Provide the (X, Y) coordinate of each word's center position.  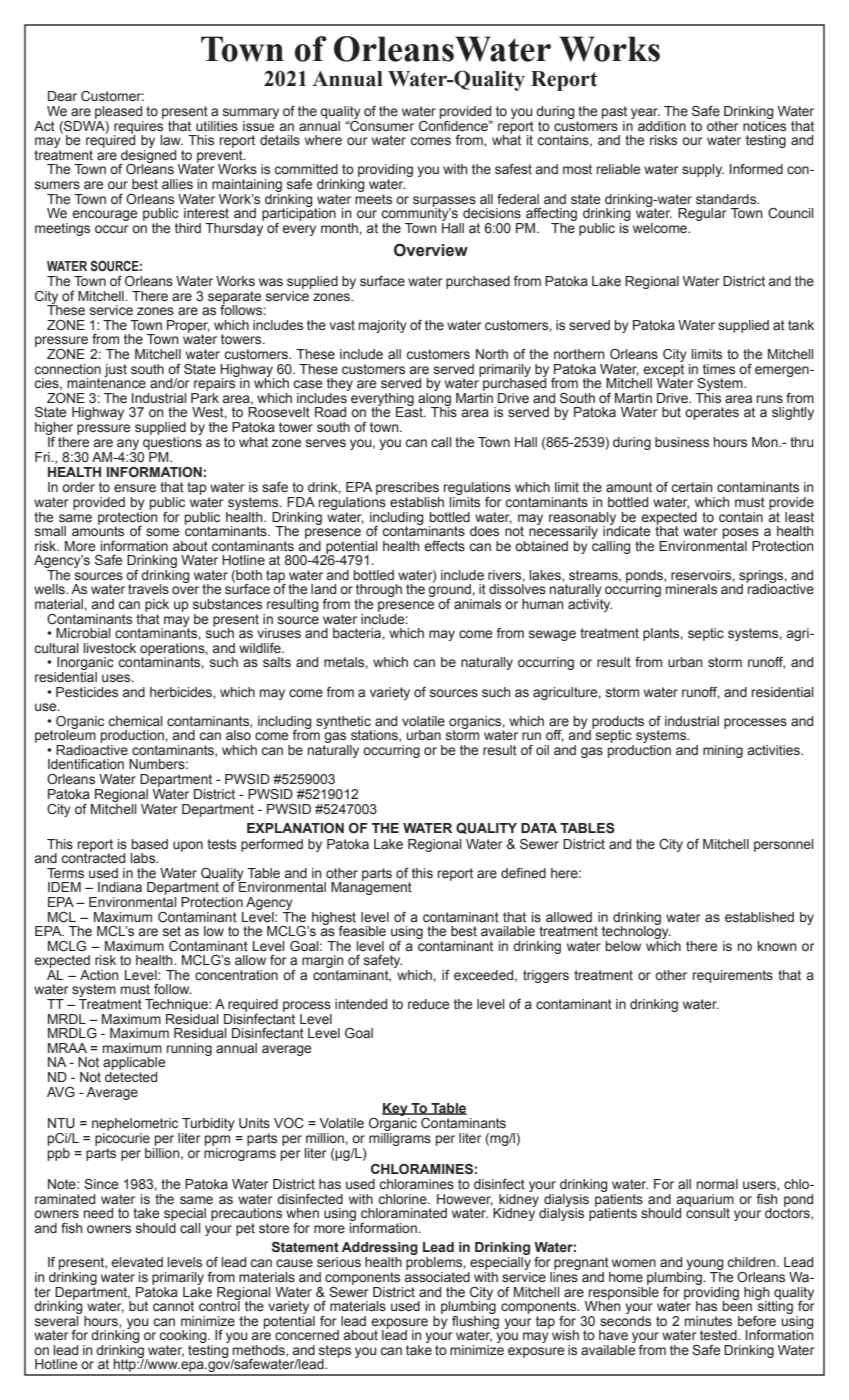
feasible (362, 931)
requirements (733, 976)
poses (741, 533)
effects (444, 546)
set (172, 931)
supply (703, 170)
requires (139, 127)
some (162, 532)
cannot (173, 1306)
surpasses (444, 202)
